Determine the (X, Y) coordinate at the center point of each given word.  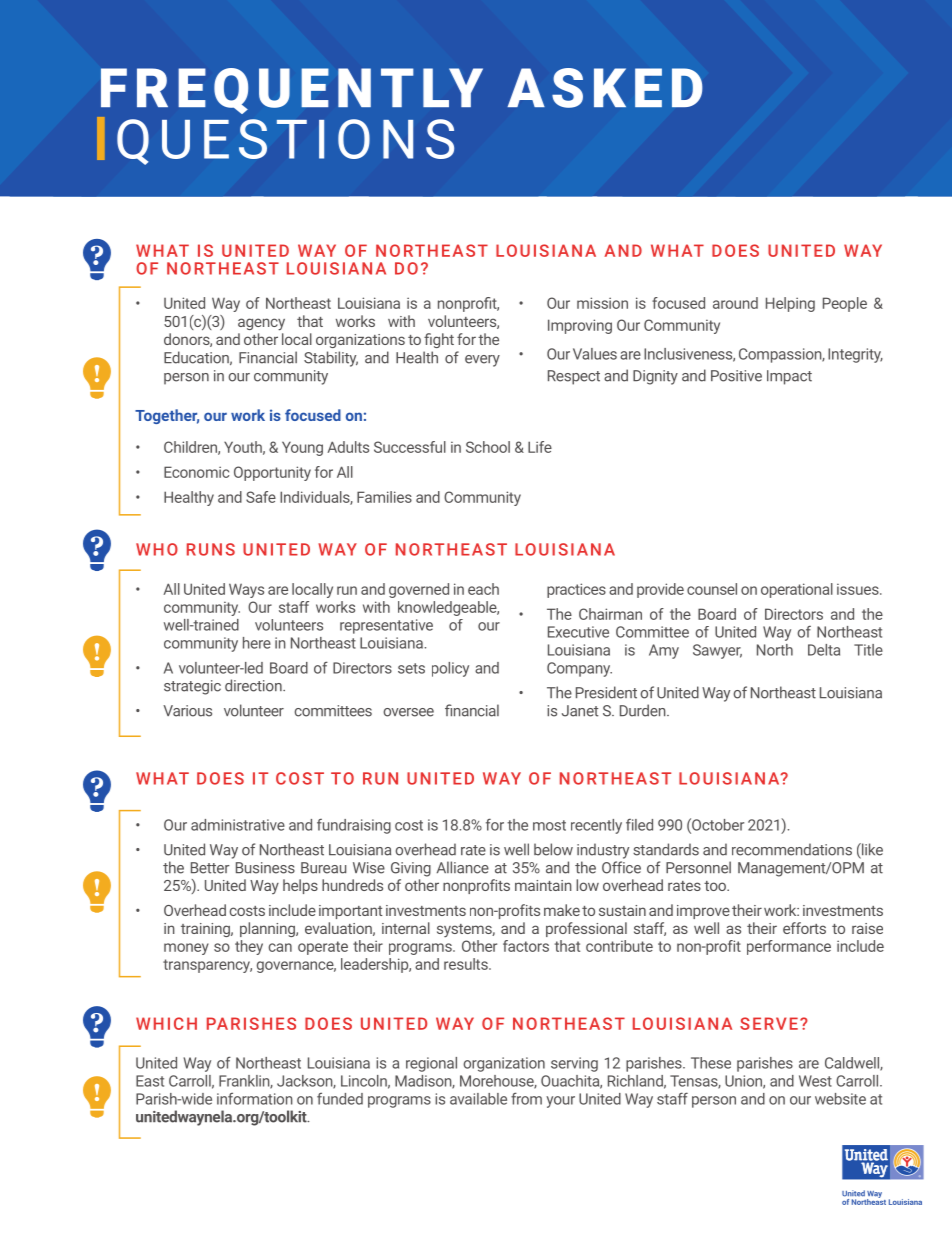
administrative (238, 825)
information (255, 1098)
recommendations (792, 849)
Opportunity (272, 473)
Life (540, 447)
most (549, 825)
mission (602, 303)
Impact (789, 377)
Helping (790, 304)
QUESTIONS (285, 142)
